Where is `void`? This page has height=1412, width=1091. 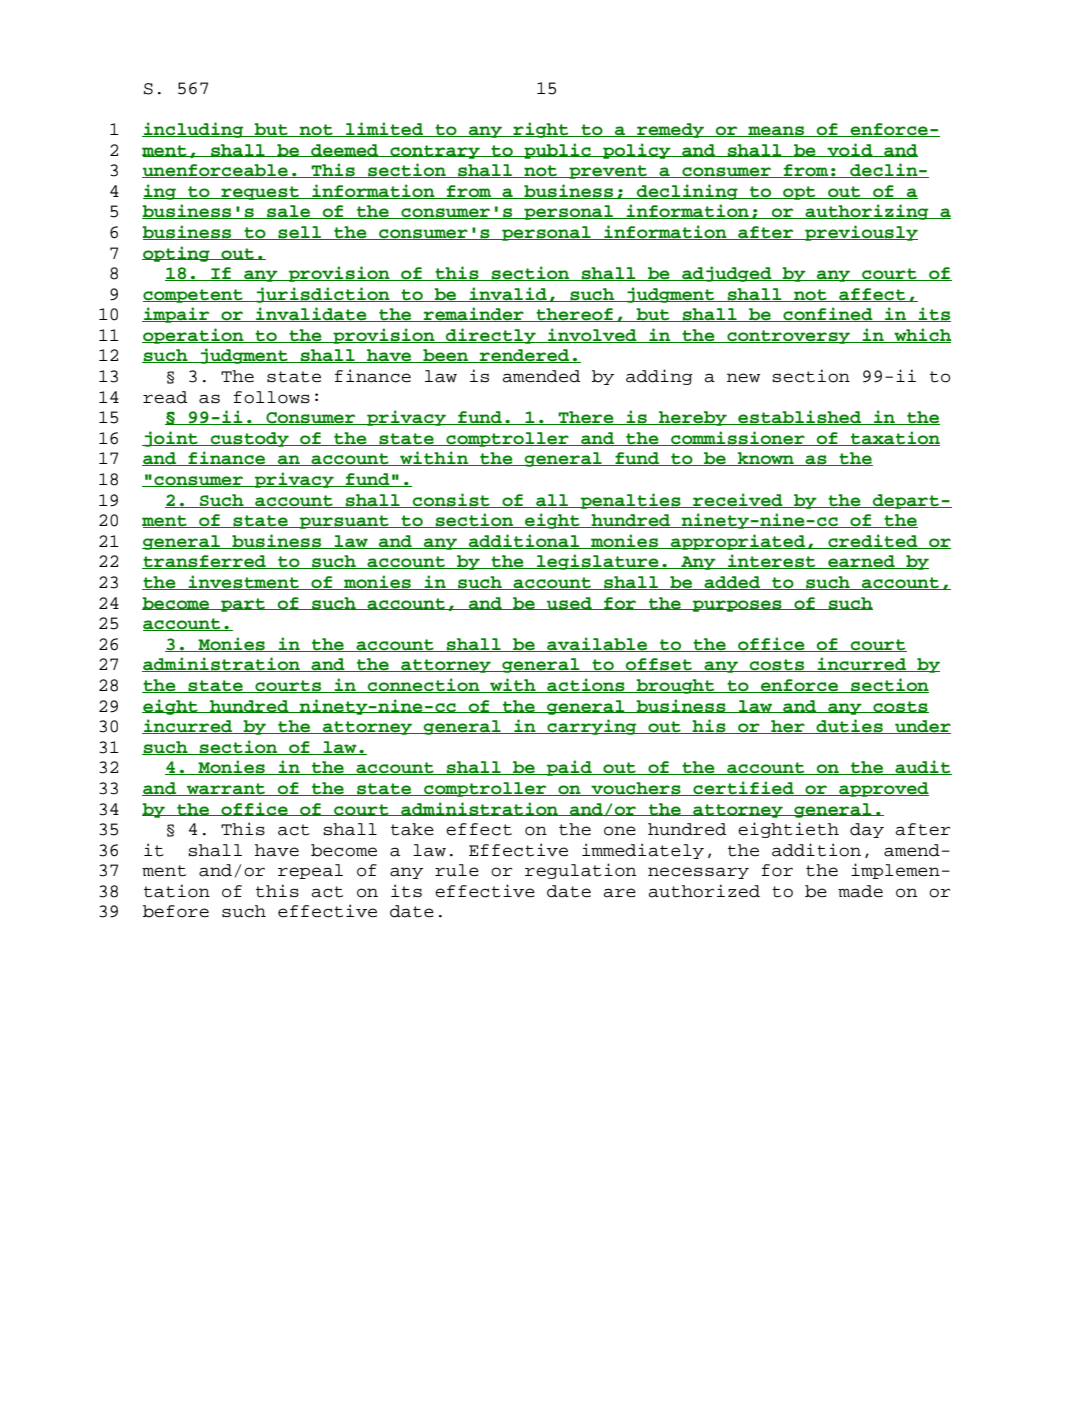
void is located at coordinates (850, 150).
